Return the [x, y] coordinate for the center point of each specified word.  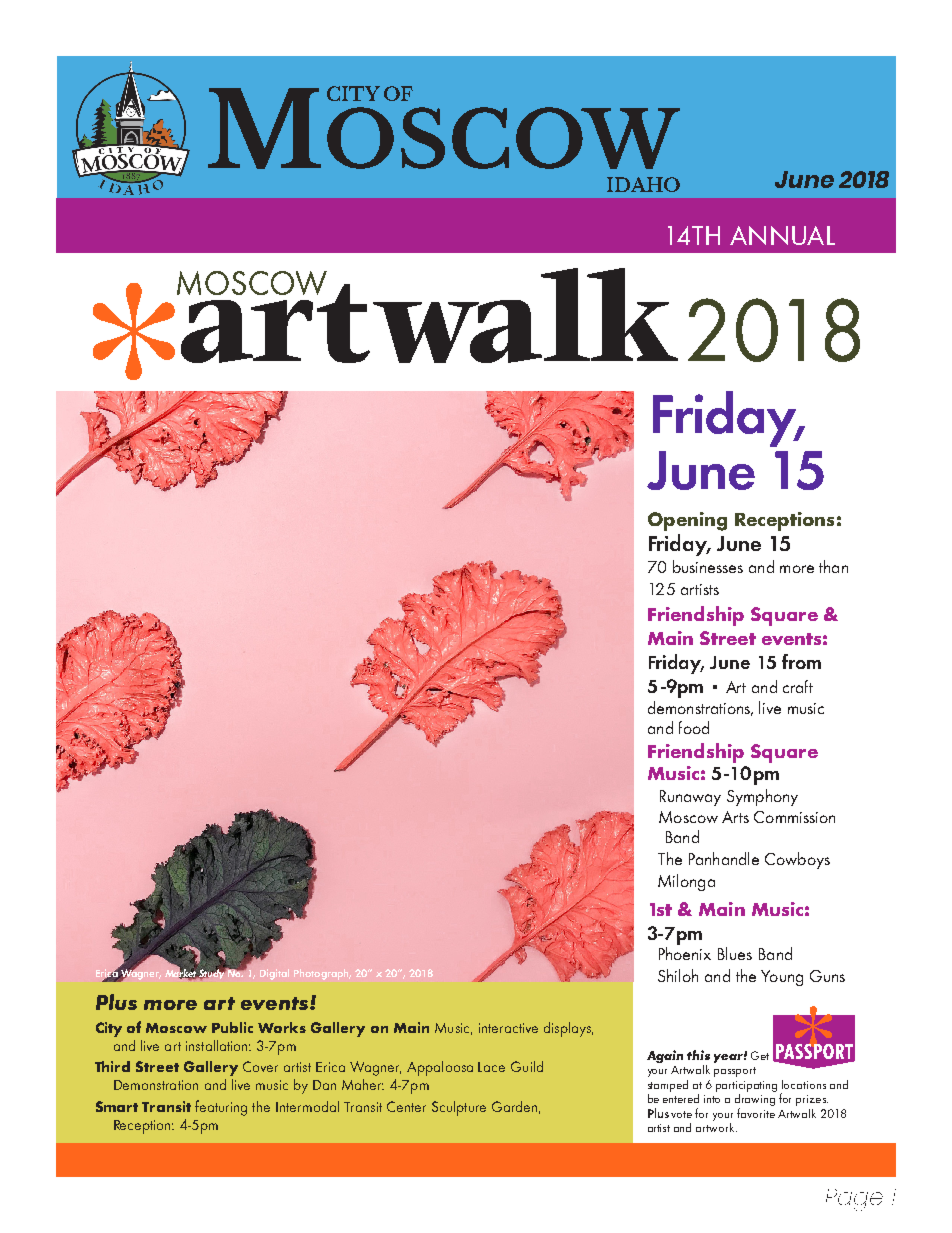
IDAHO [643, 184]
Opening [687, 521]
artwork [716, 1127]
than [833, 566]
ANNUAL [782, 235]
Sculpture [459, 1108]
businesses [708, 566]
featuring [221, 1108]
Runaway [690, 798]
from [801, 661]
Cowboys [797, 860]
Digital [274, 974]
